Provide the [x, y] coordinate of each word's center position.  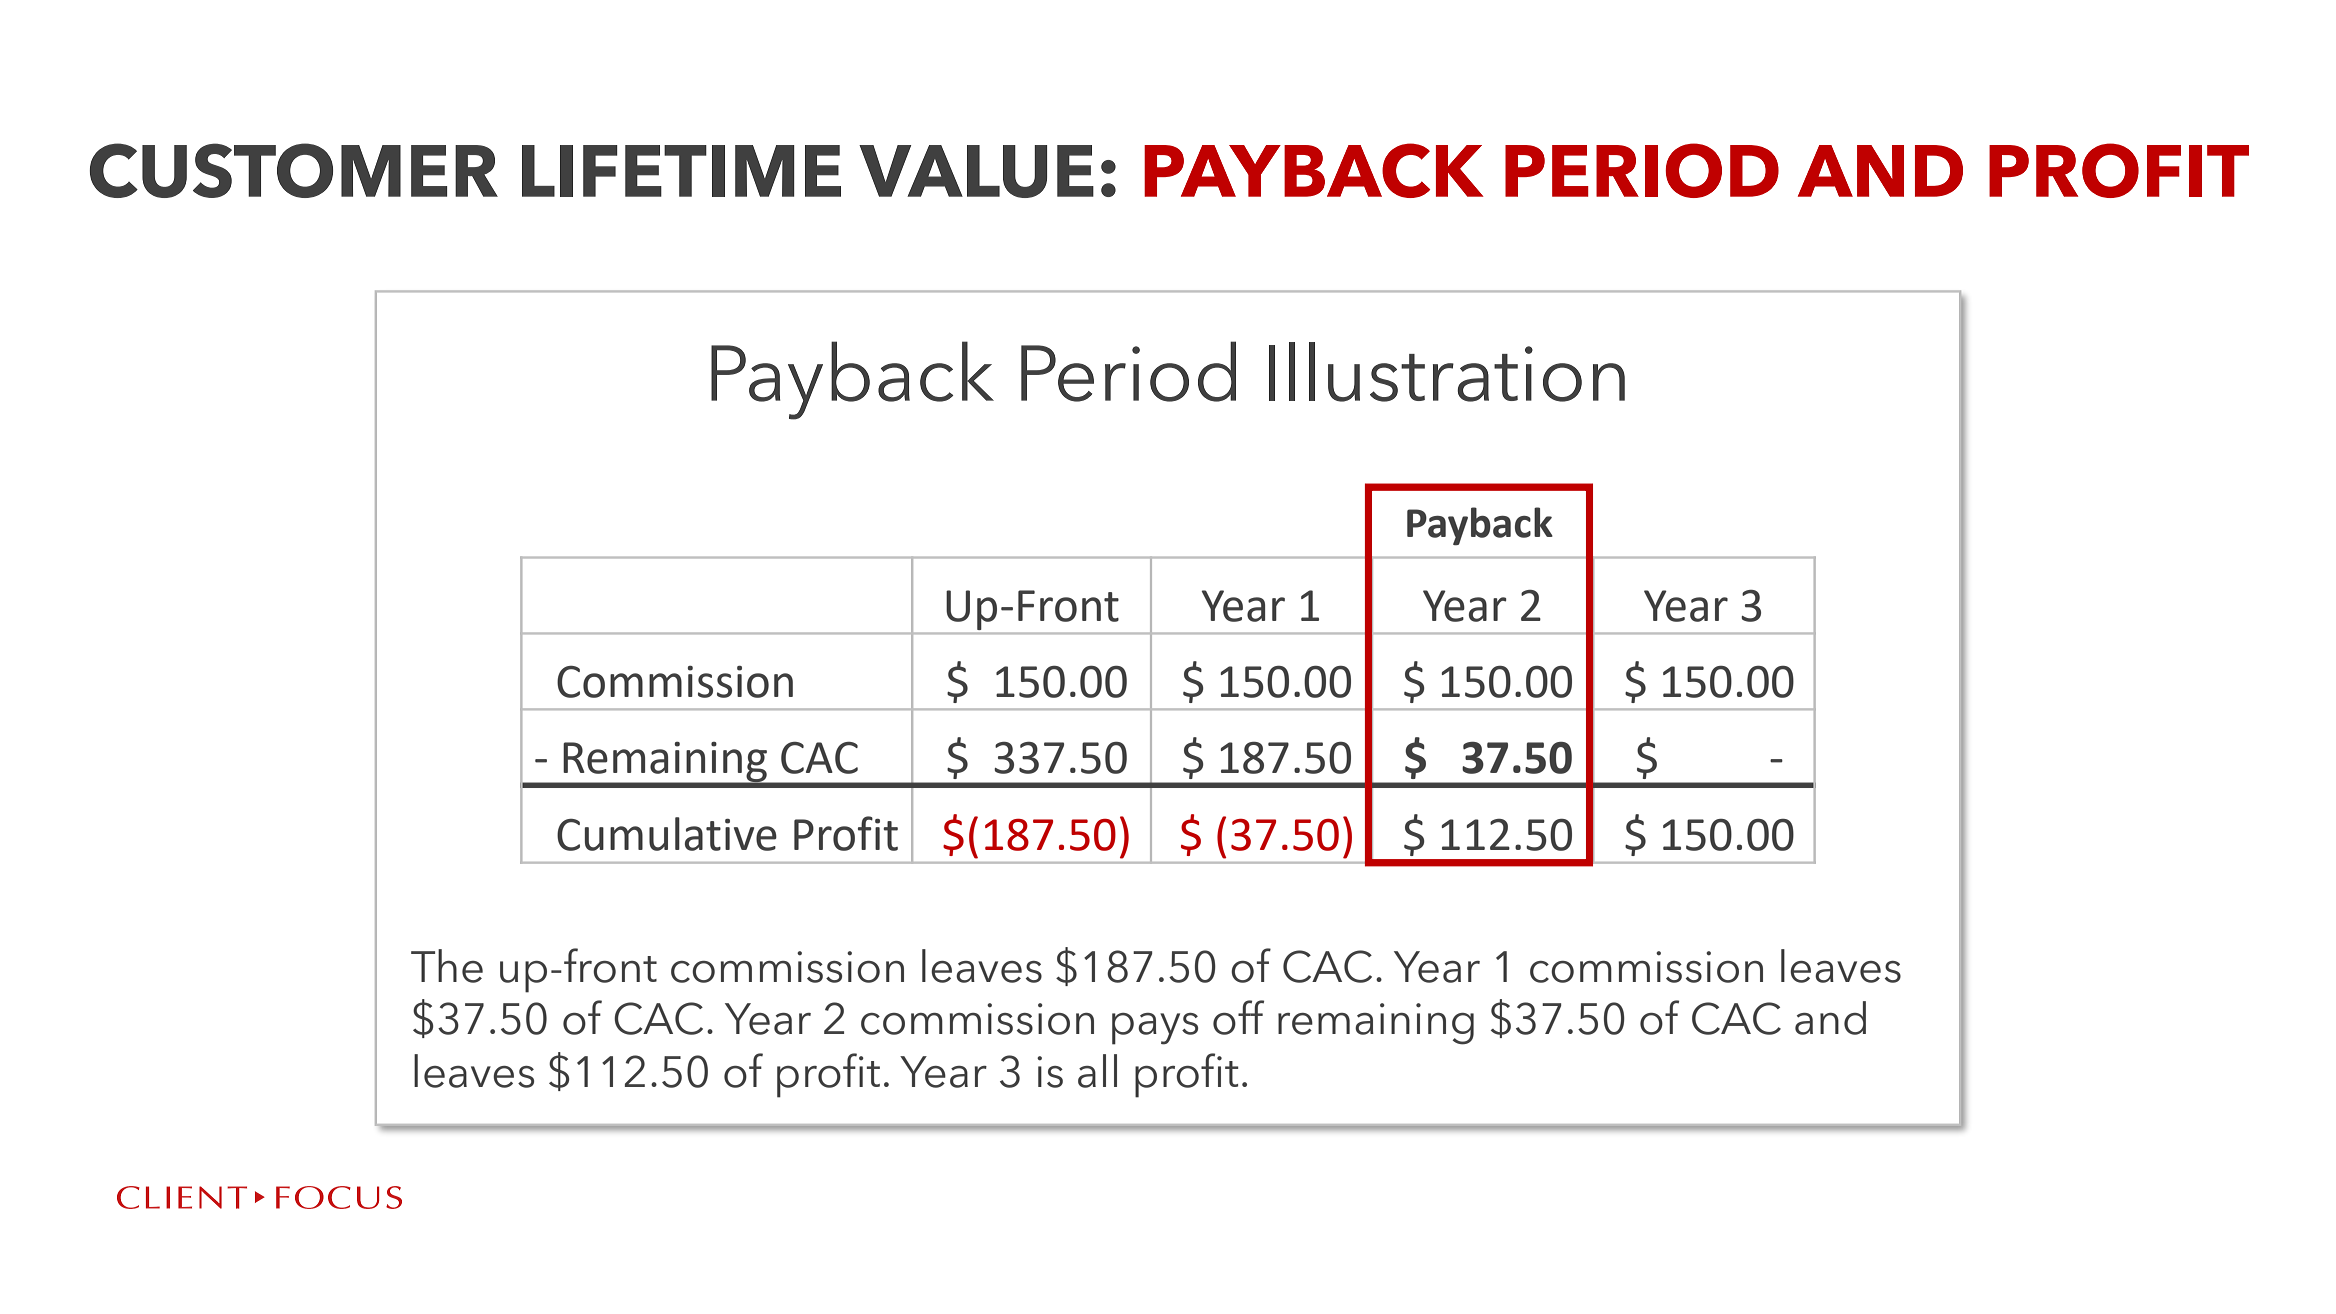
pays [1155, 1029]
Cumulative [667, 834]
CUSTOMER [294, 170]
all [1097, 1071]
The [447, 966]
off [1238, 1017]
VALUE [976, 171]
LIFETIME [681, 171]
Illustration [1447, 372]
